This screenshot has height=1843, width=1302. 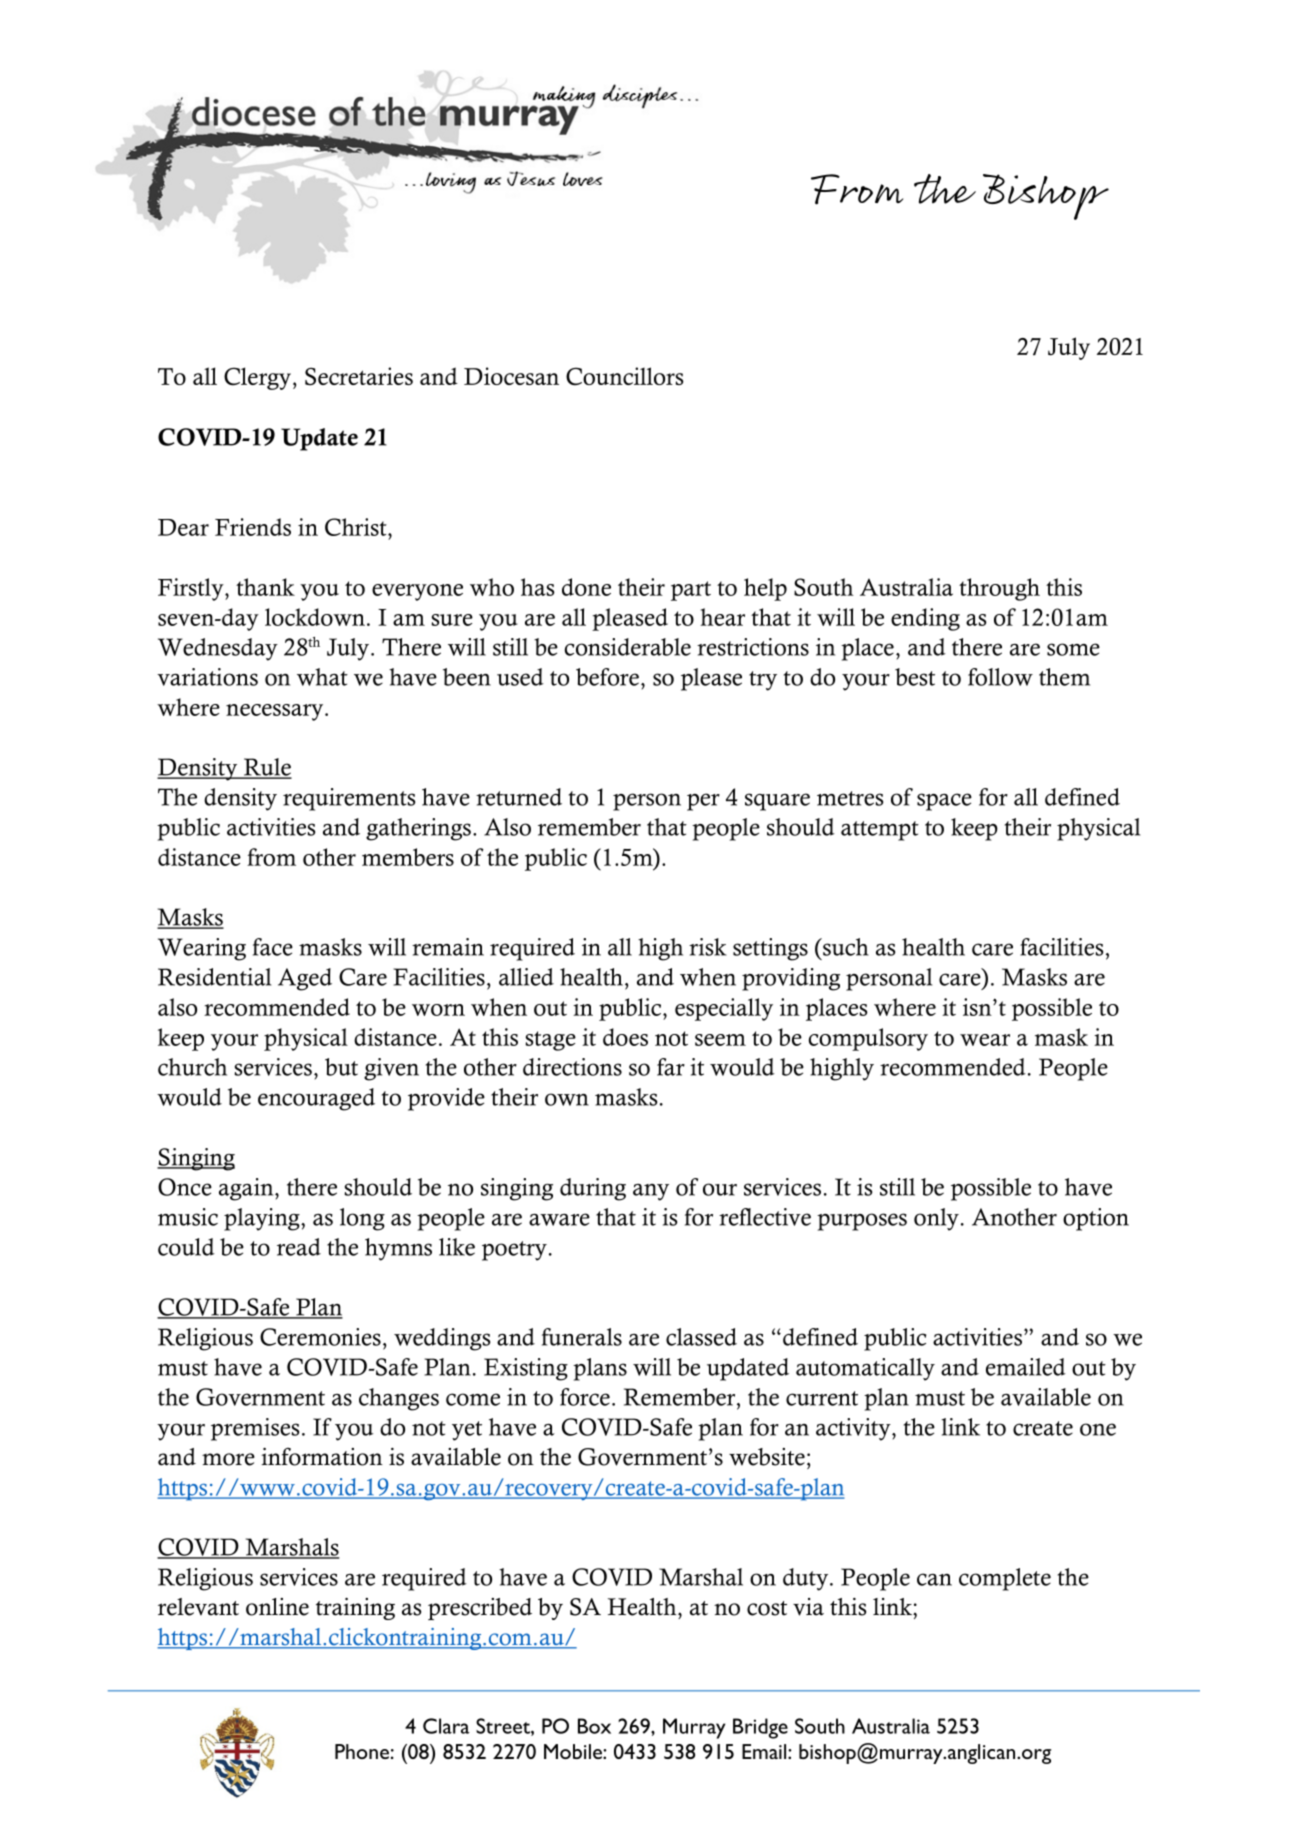 I want to click on Box, so click(x=594, y=1726).
